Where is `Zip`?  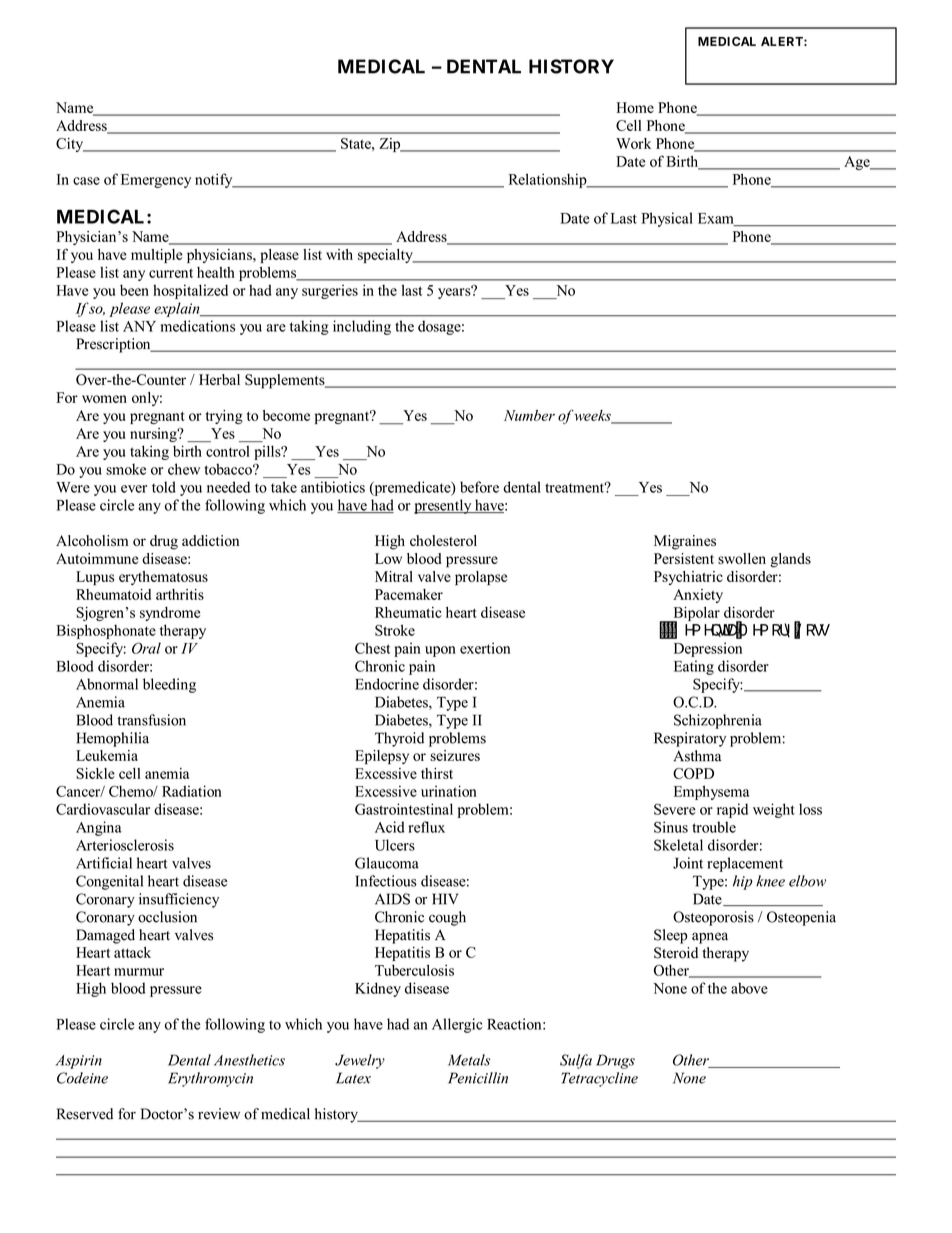 Zip is located at coordinates (391, 145).
